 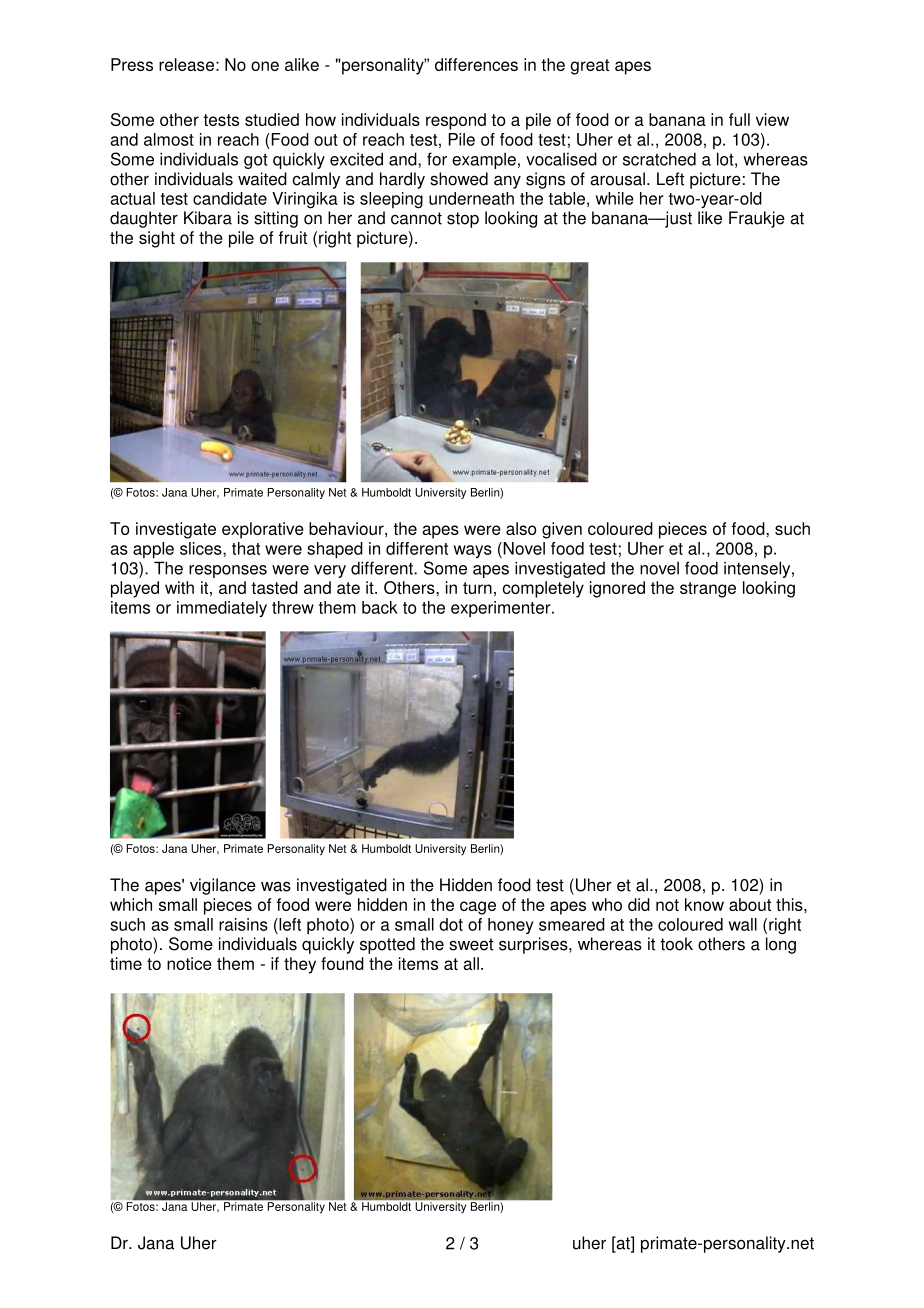 I want to click on while, so click(x=615, y=198).
